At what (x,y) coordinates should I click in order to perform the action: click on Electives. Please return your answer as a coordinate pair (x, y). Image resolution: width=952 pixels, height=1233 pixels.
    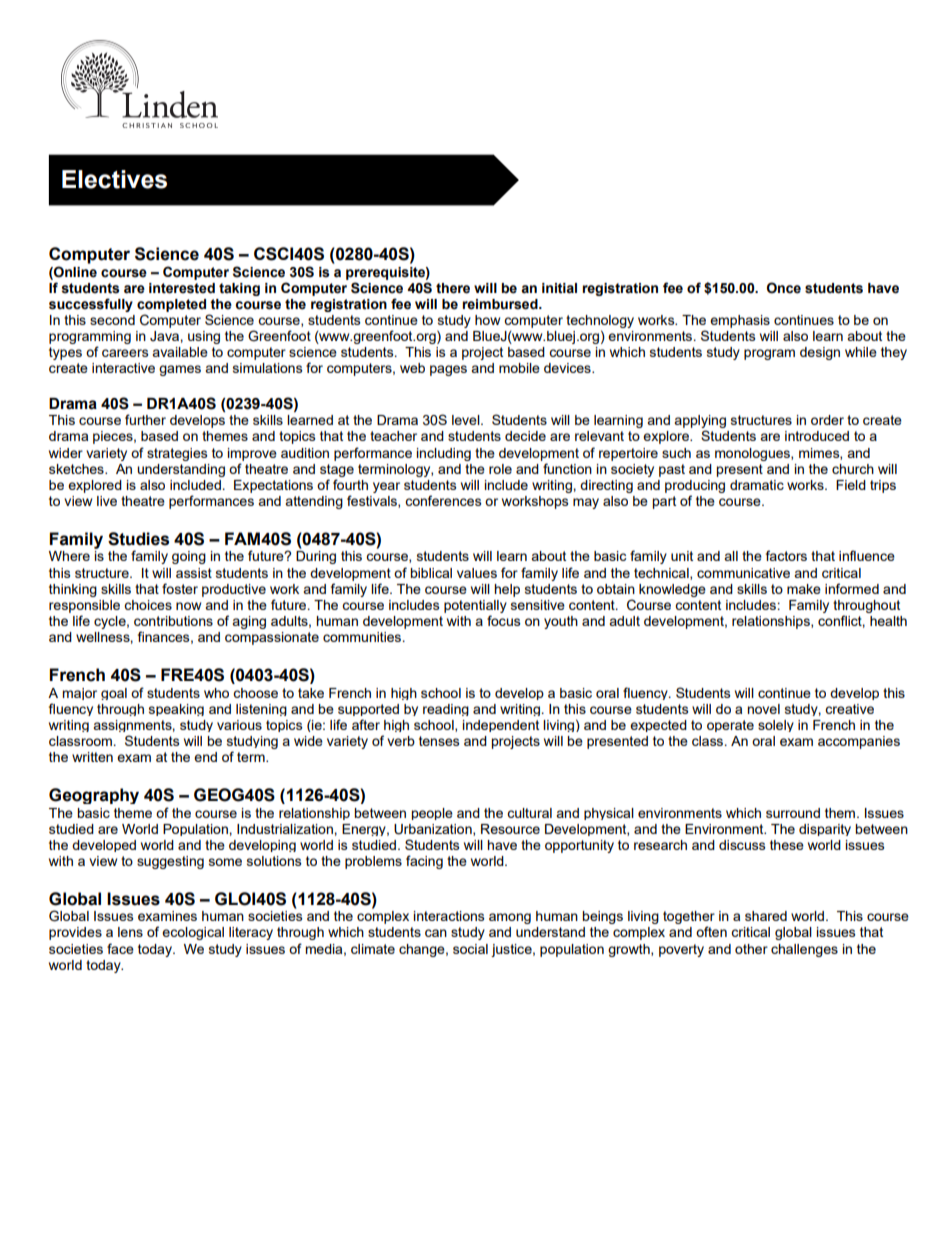
    Looking at the image, I should click on (114, 179).
